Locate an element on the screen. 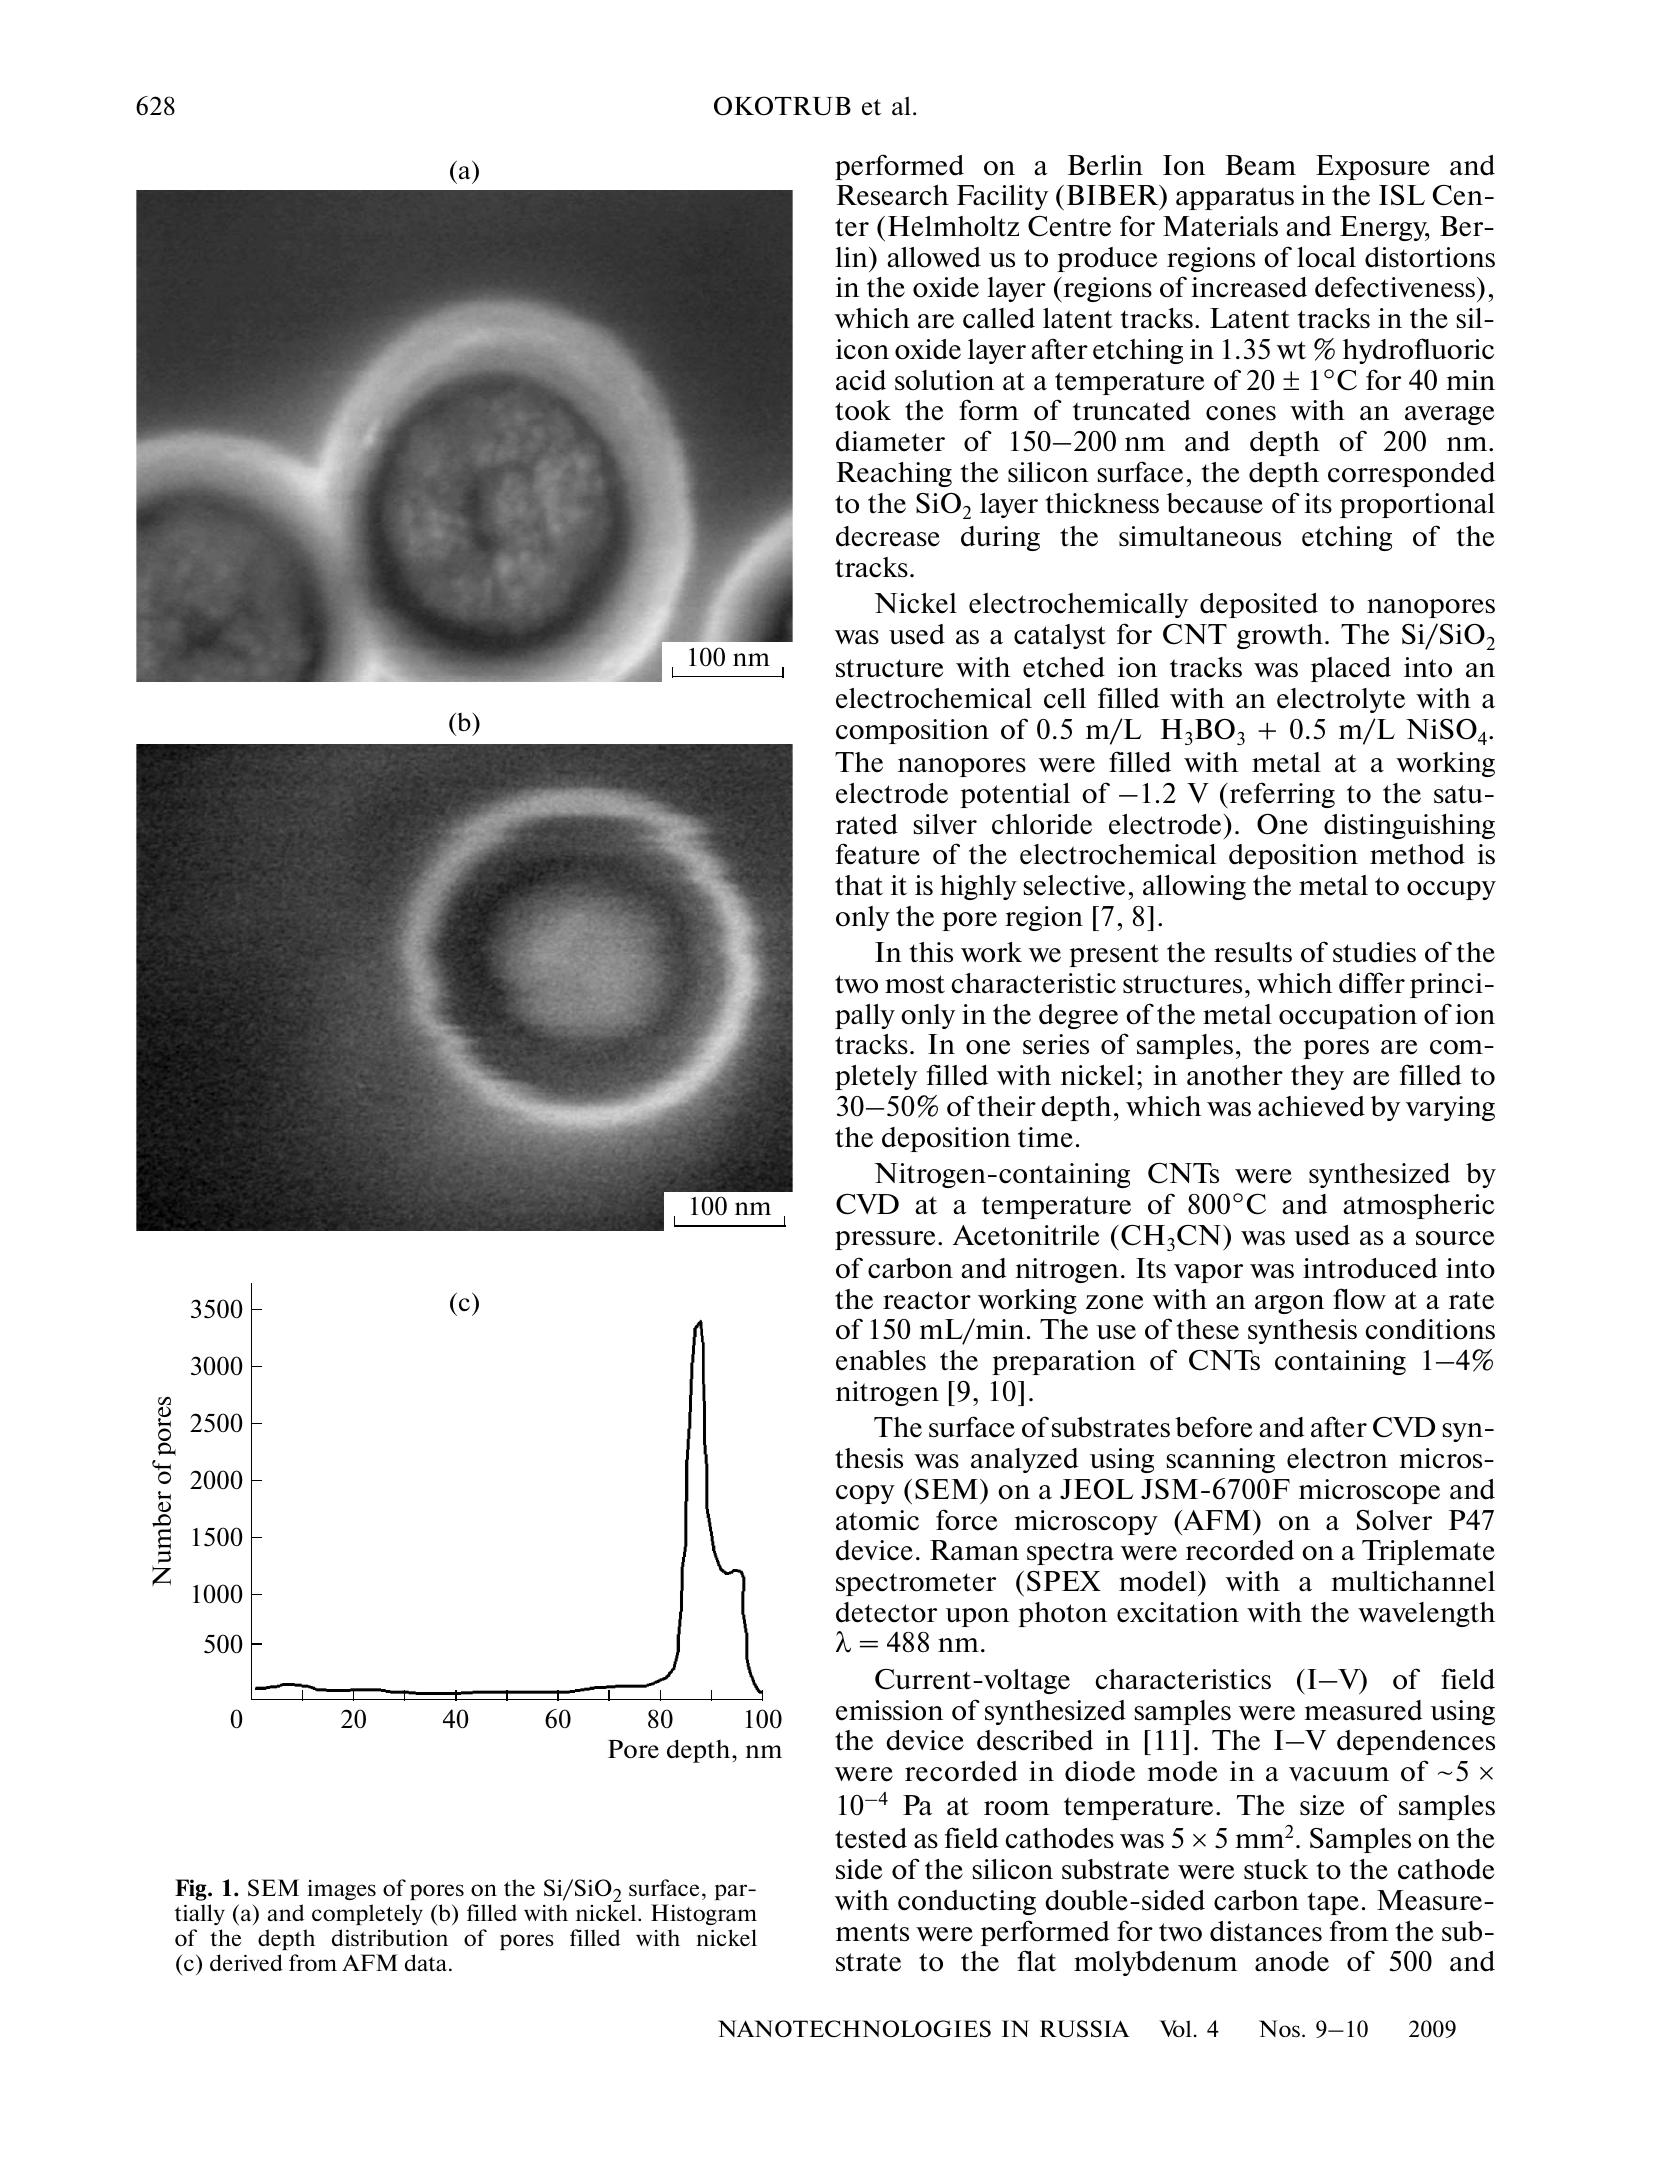 This screenshot has width=1677, height=2171. distribution is located at coordinates (390, 1937).
